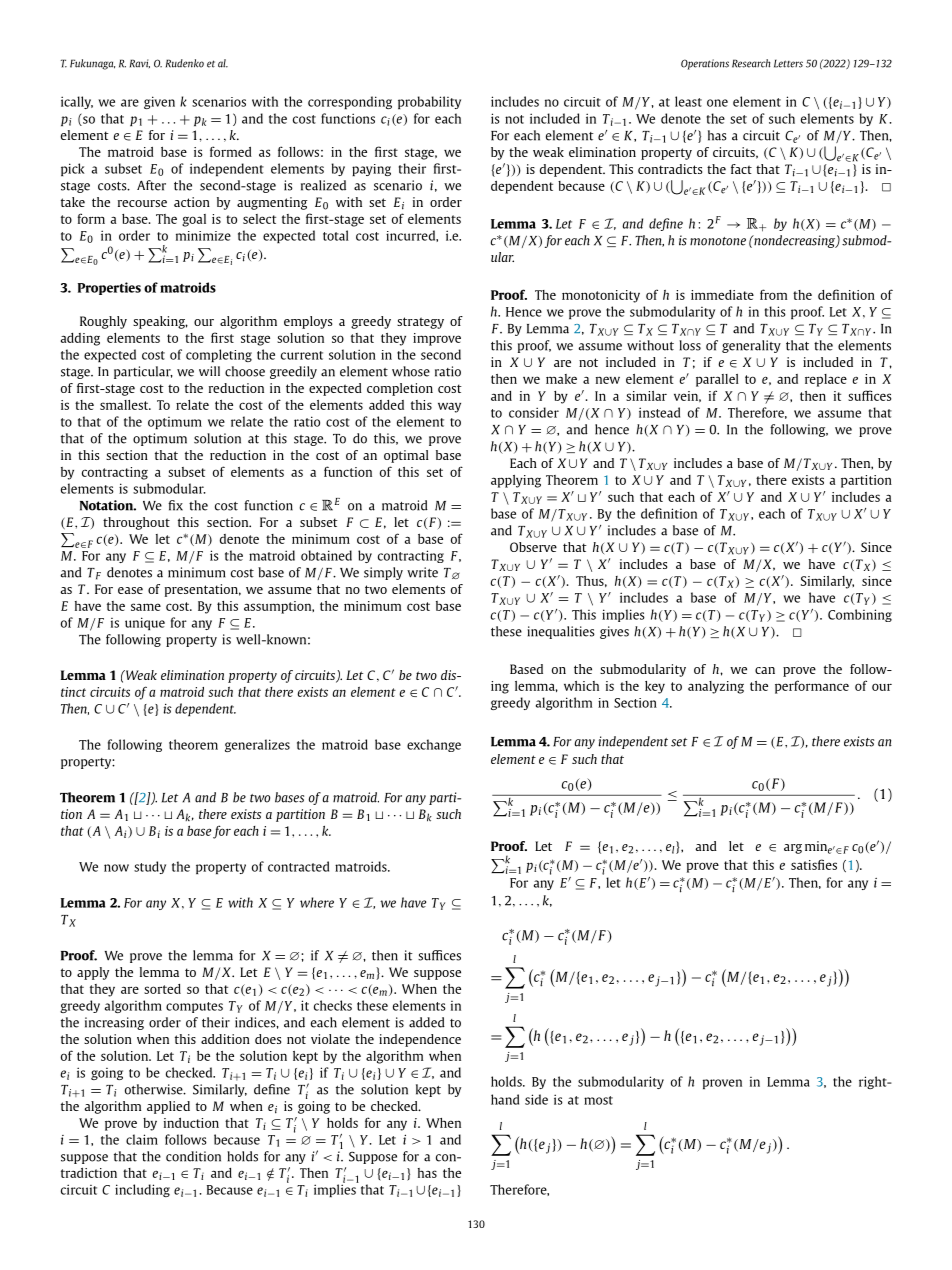 This screenshot has width=952, height=1270. Describe the element at coordinates (751, 63) in the screenshot. I see `Research` at that location.
